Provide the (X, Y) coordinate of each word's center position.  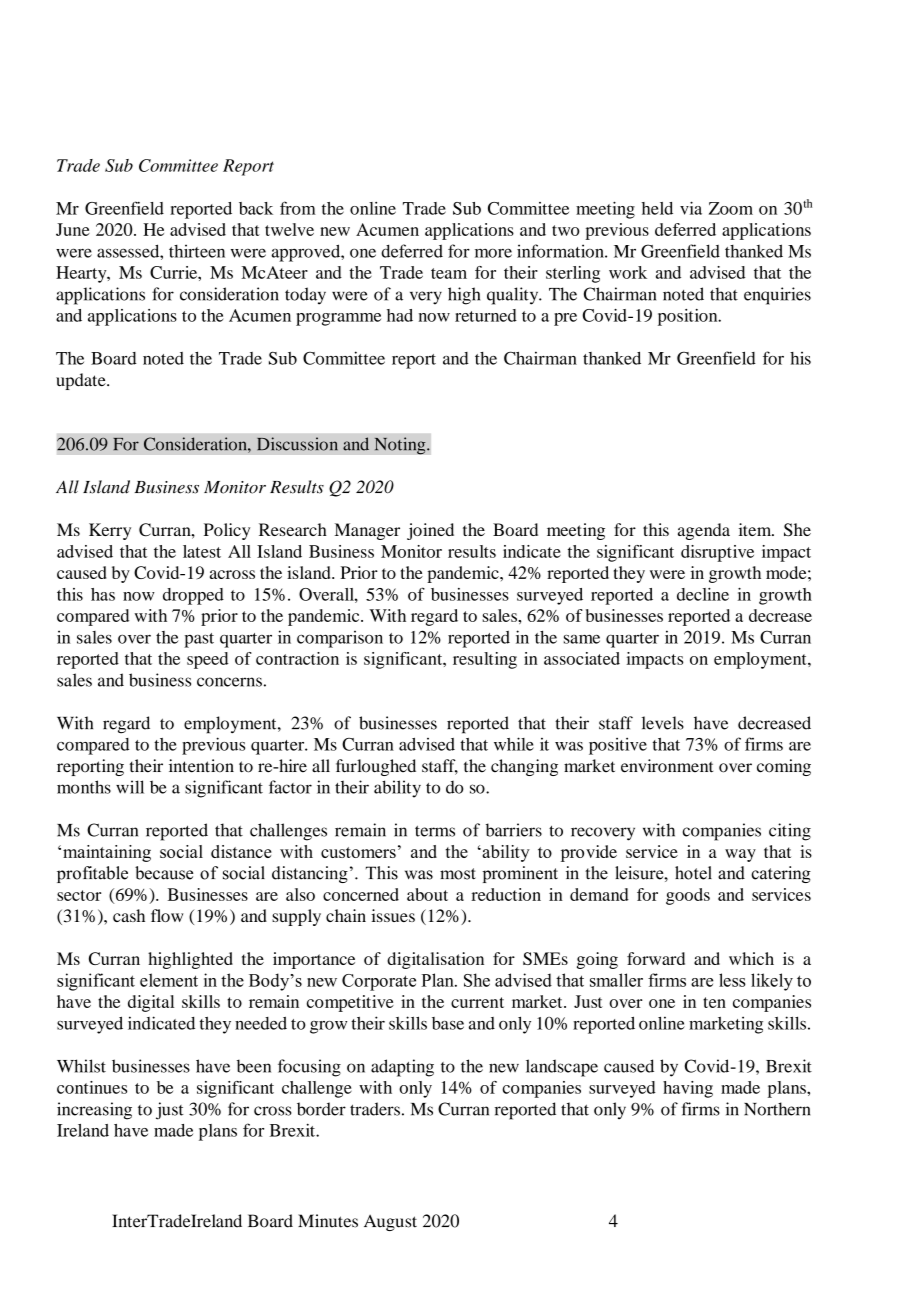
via (691, 208)
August (390, 1223)
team (449, 273)
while (514, 744)
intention (201, 766)
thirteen (197, 251)
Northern (777, 1109)
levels (663, 723)
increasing (94, 1111)
